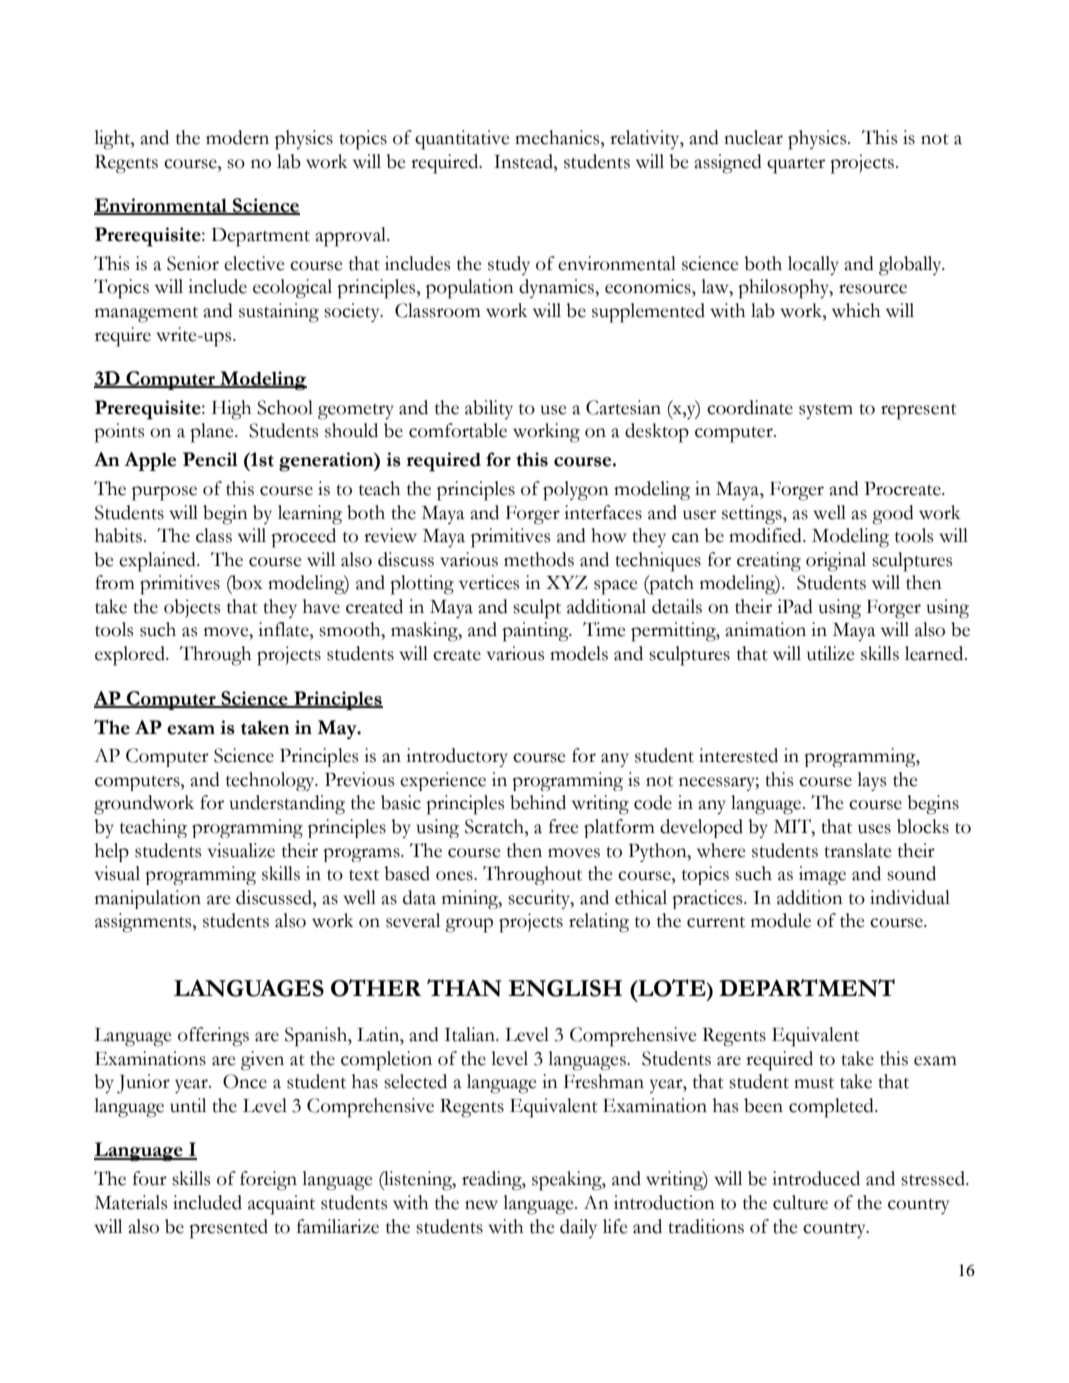  Describe the element at coordinates (131, 656) in the document. I see `explored` at that location.
